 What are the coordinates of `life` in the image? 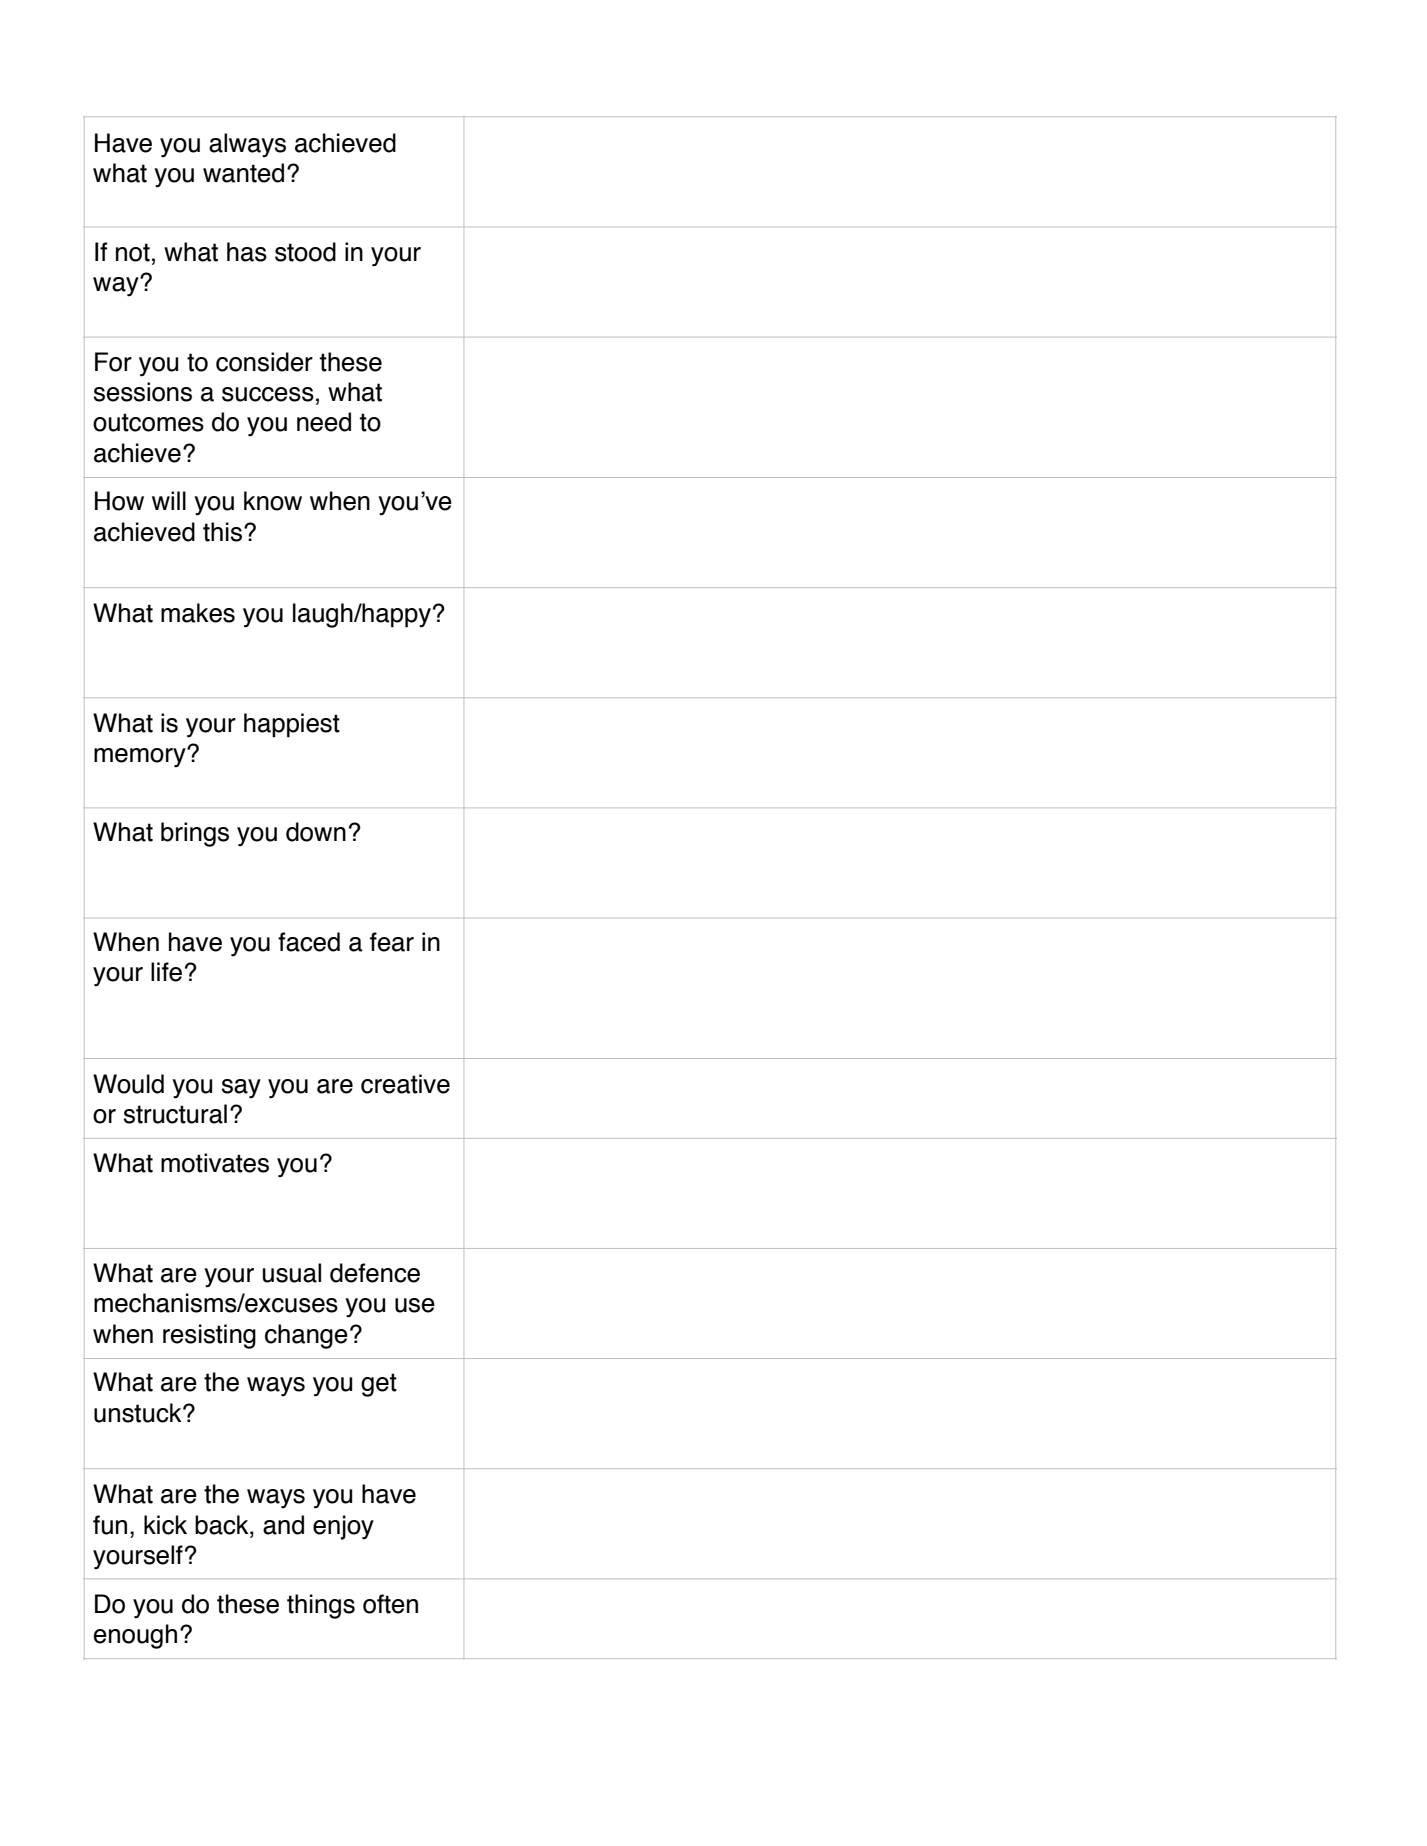 It's located at (166, 972).
